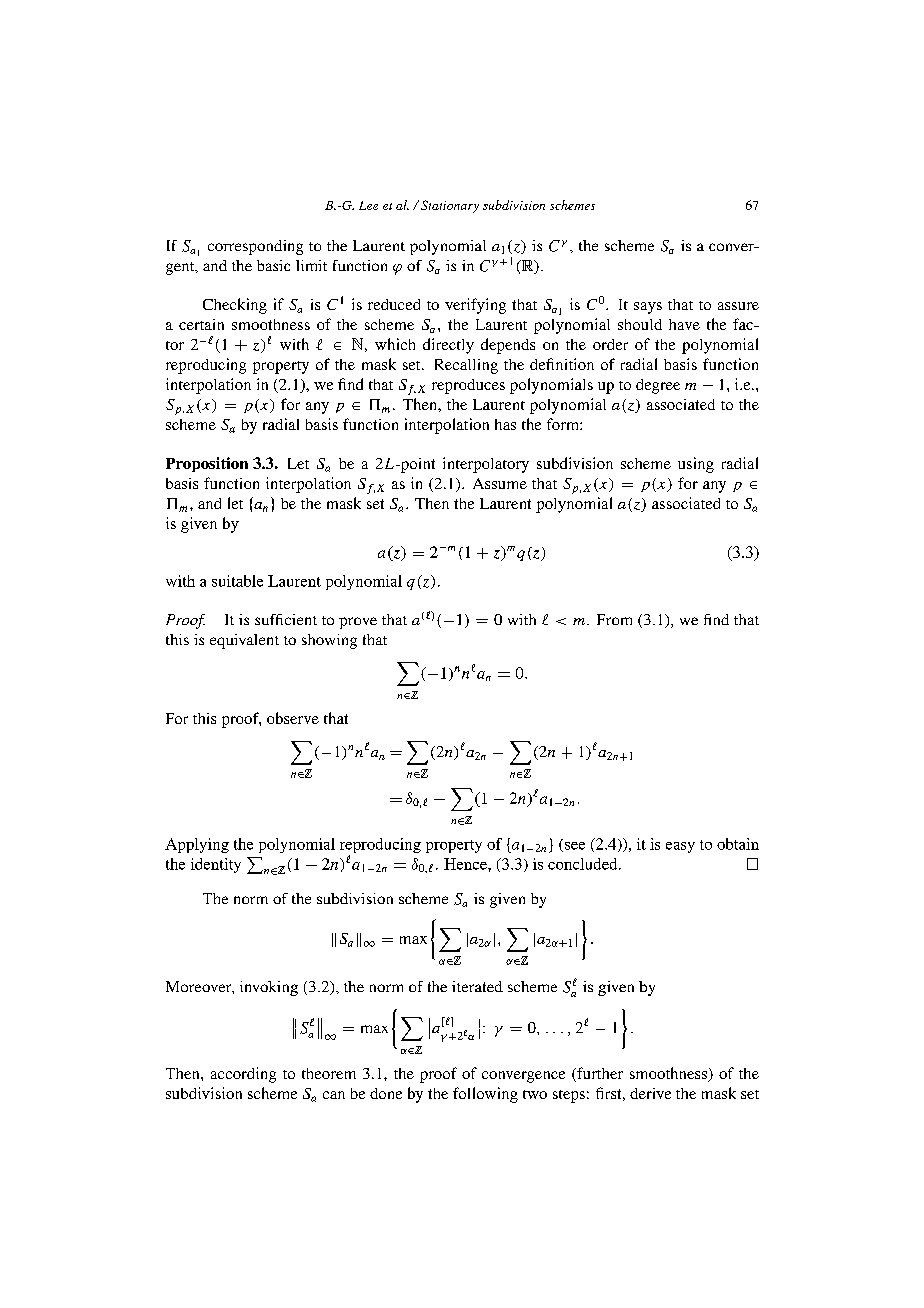 The height and width of the page is (1308, 924). What do you see at coordinates (216, 865) in the page?
I see `identity` at bounding box center [216, 865].
